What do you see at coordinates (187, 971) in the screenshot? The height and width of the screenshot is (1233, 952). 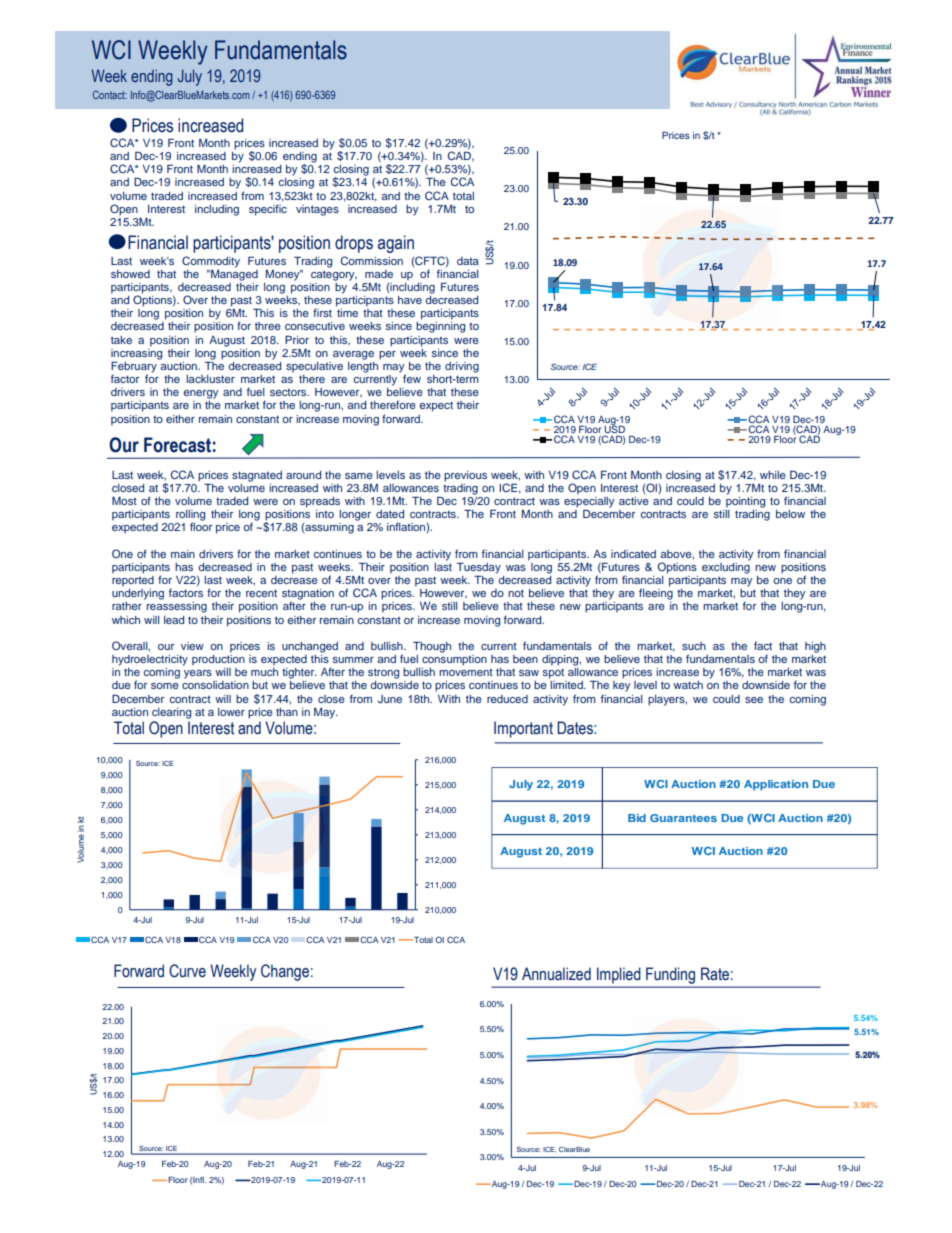 I see `Curve` at bounding box center [187, 971].
